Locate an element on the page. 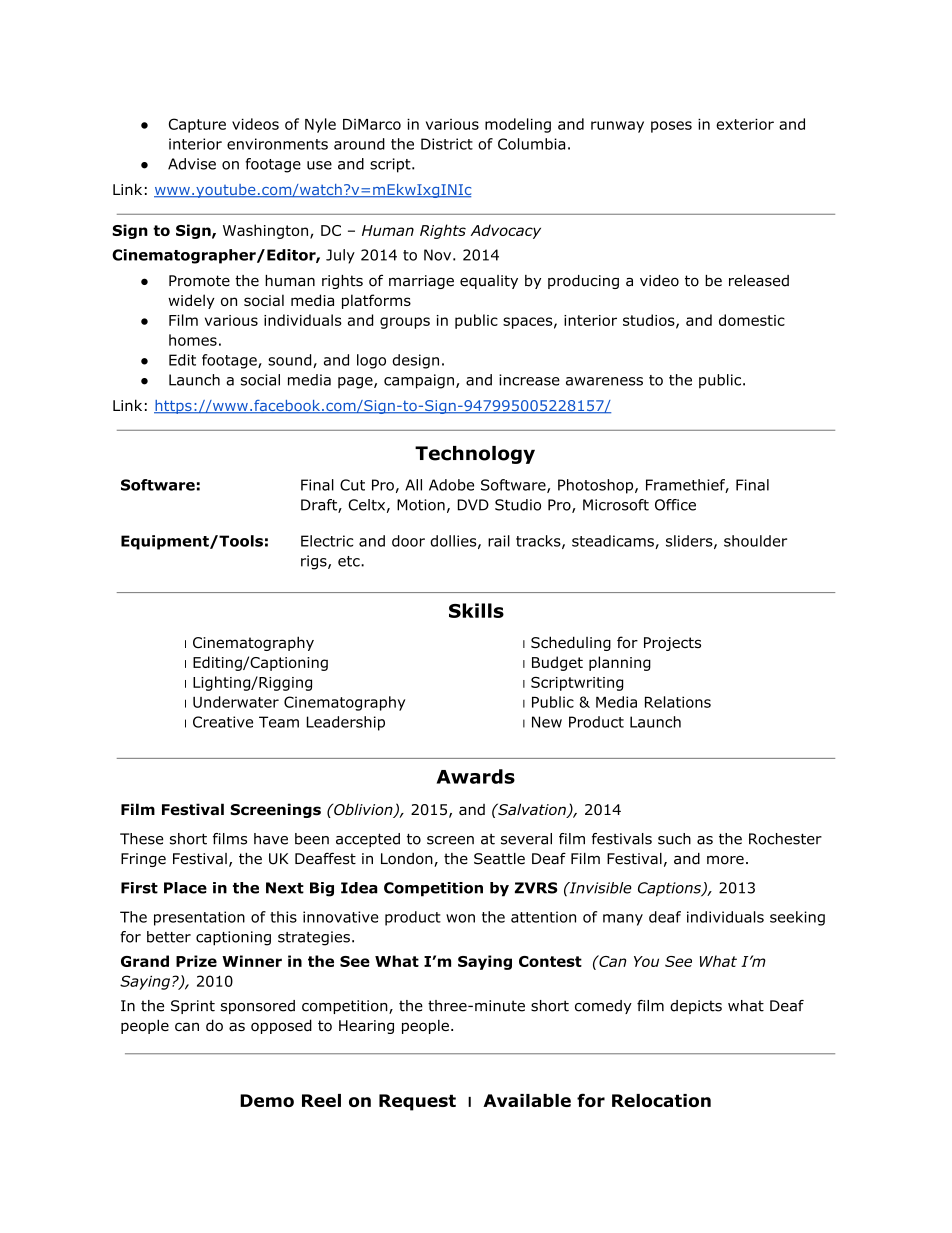 The width and height of the image is (952, 1233). Relations is located at coordinates (678, 702).
